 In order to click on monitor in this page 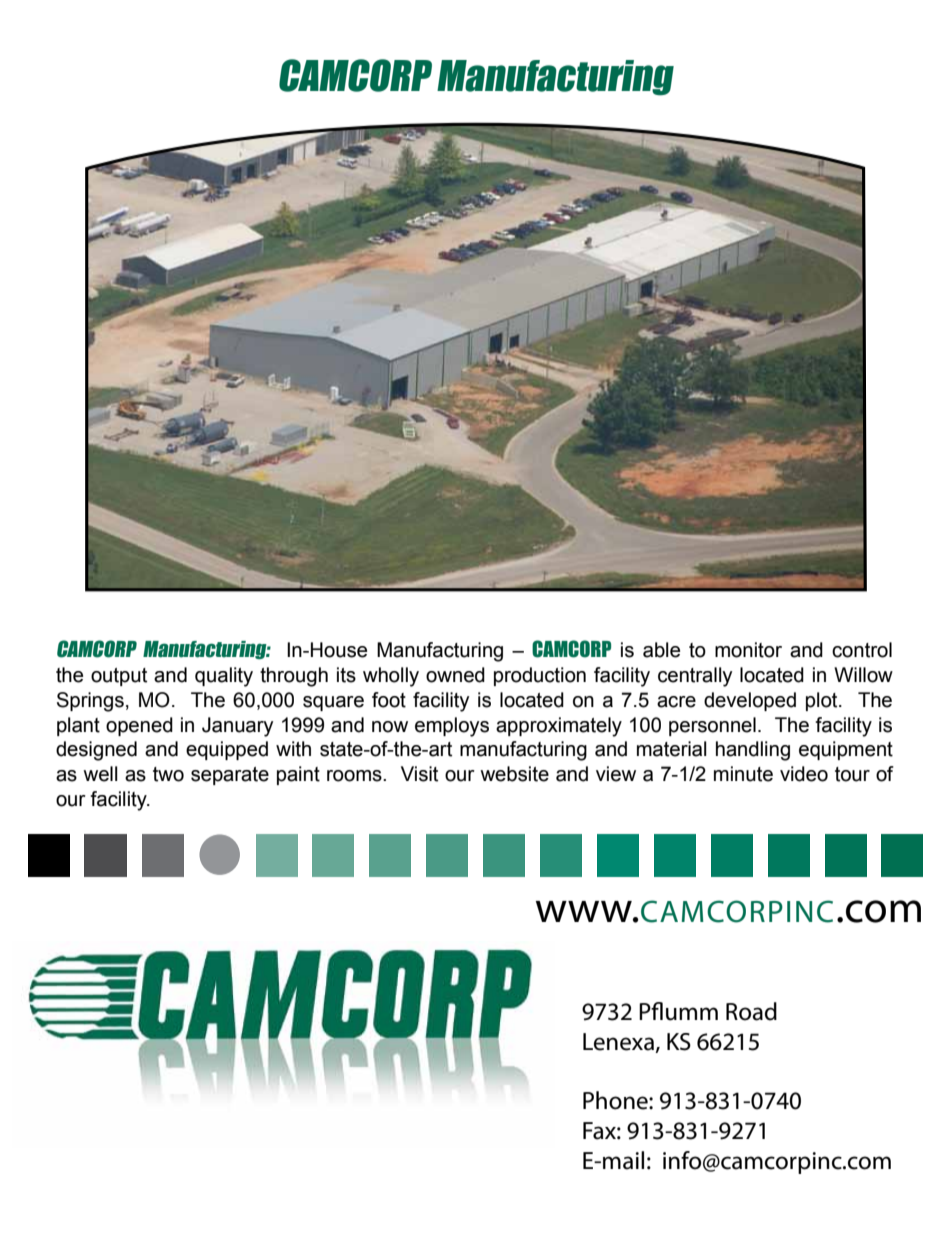, I will do `click(748, 650)`.
